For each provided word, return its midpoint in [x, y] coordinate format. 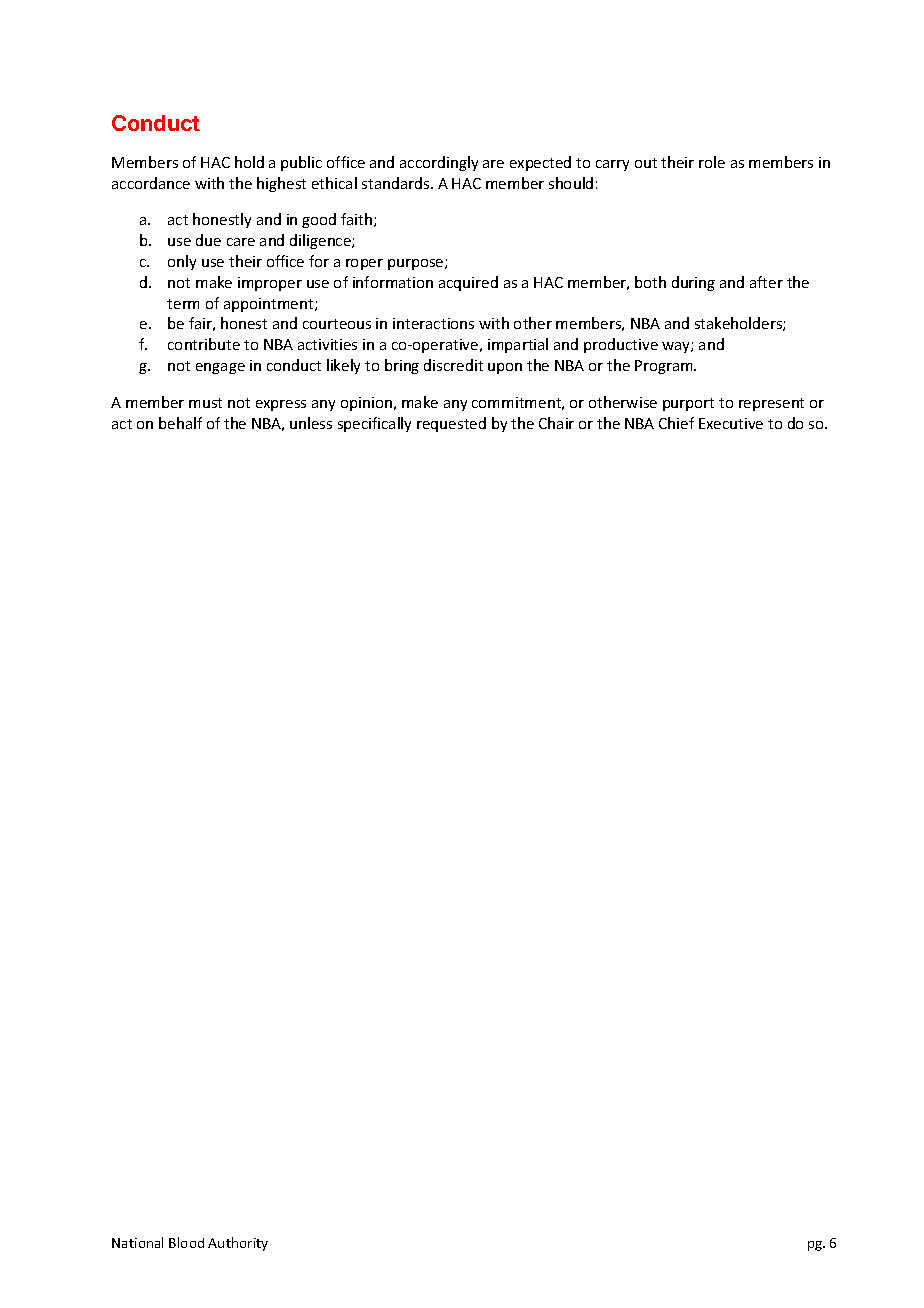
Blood [186, 1242]
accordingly [439, 163]
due [208, 240]
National [137, 1242]
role [712, 162]
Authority [238, 1244]
